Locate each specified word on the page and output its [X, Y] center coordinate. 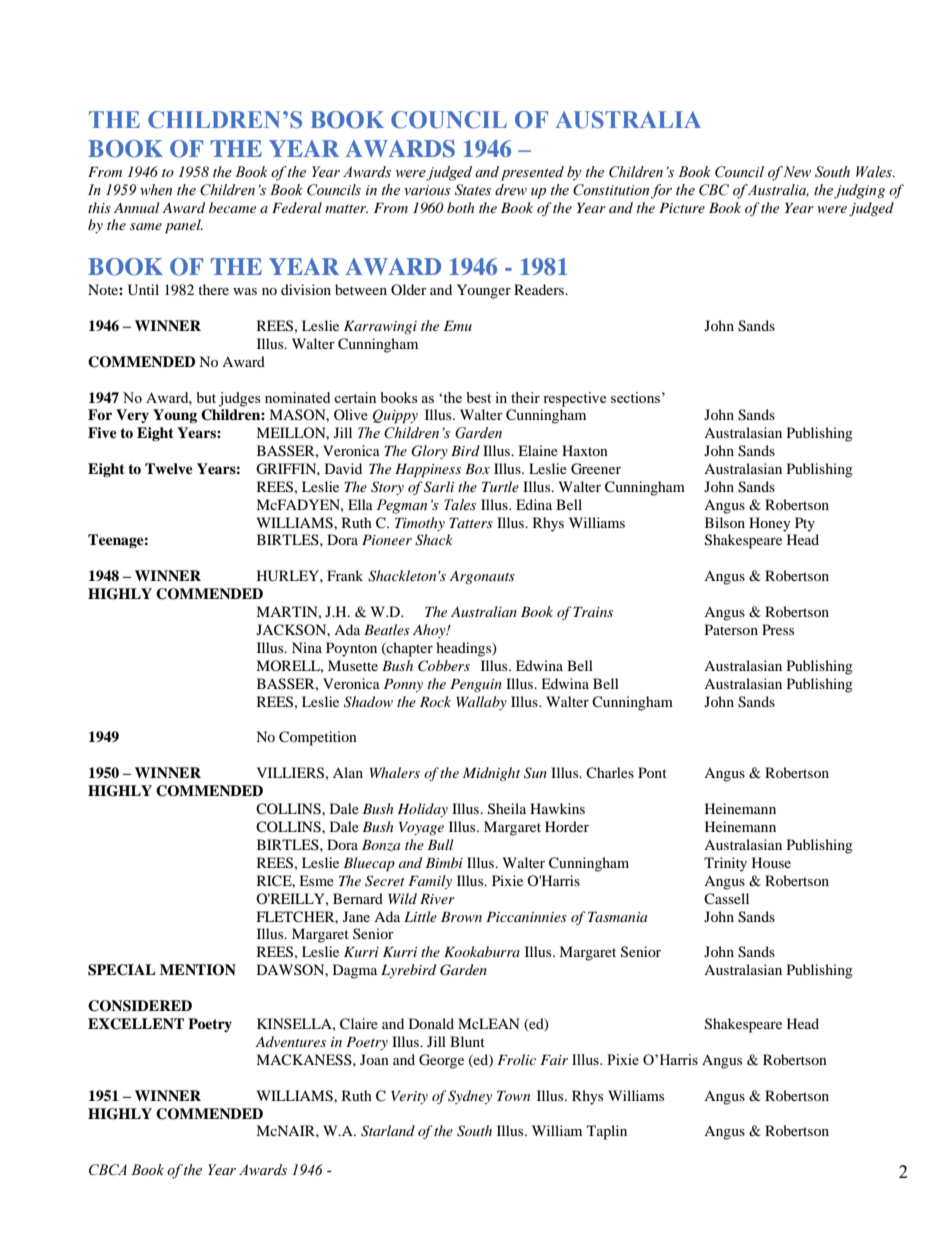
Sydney [470, 1097]
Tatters [471, 522]
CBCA [108, 1170]
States [473, 190]
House [771, 862]
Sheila [507, 809]
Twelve [169, 468]
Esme [316, 880]
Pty [805, 524]
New [797, 172]
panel [184, 226]
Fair [554, 1059]
